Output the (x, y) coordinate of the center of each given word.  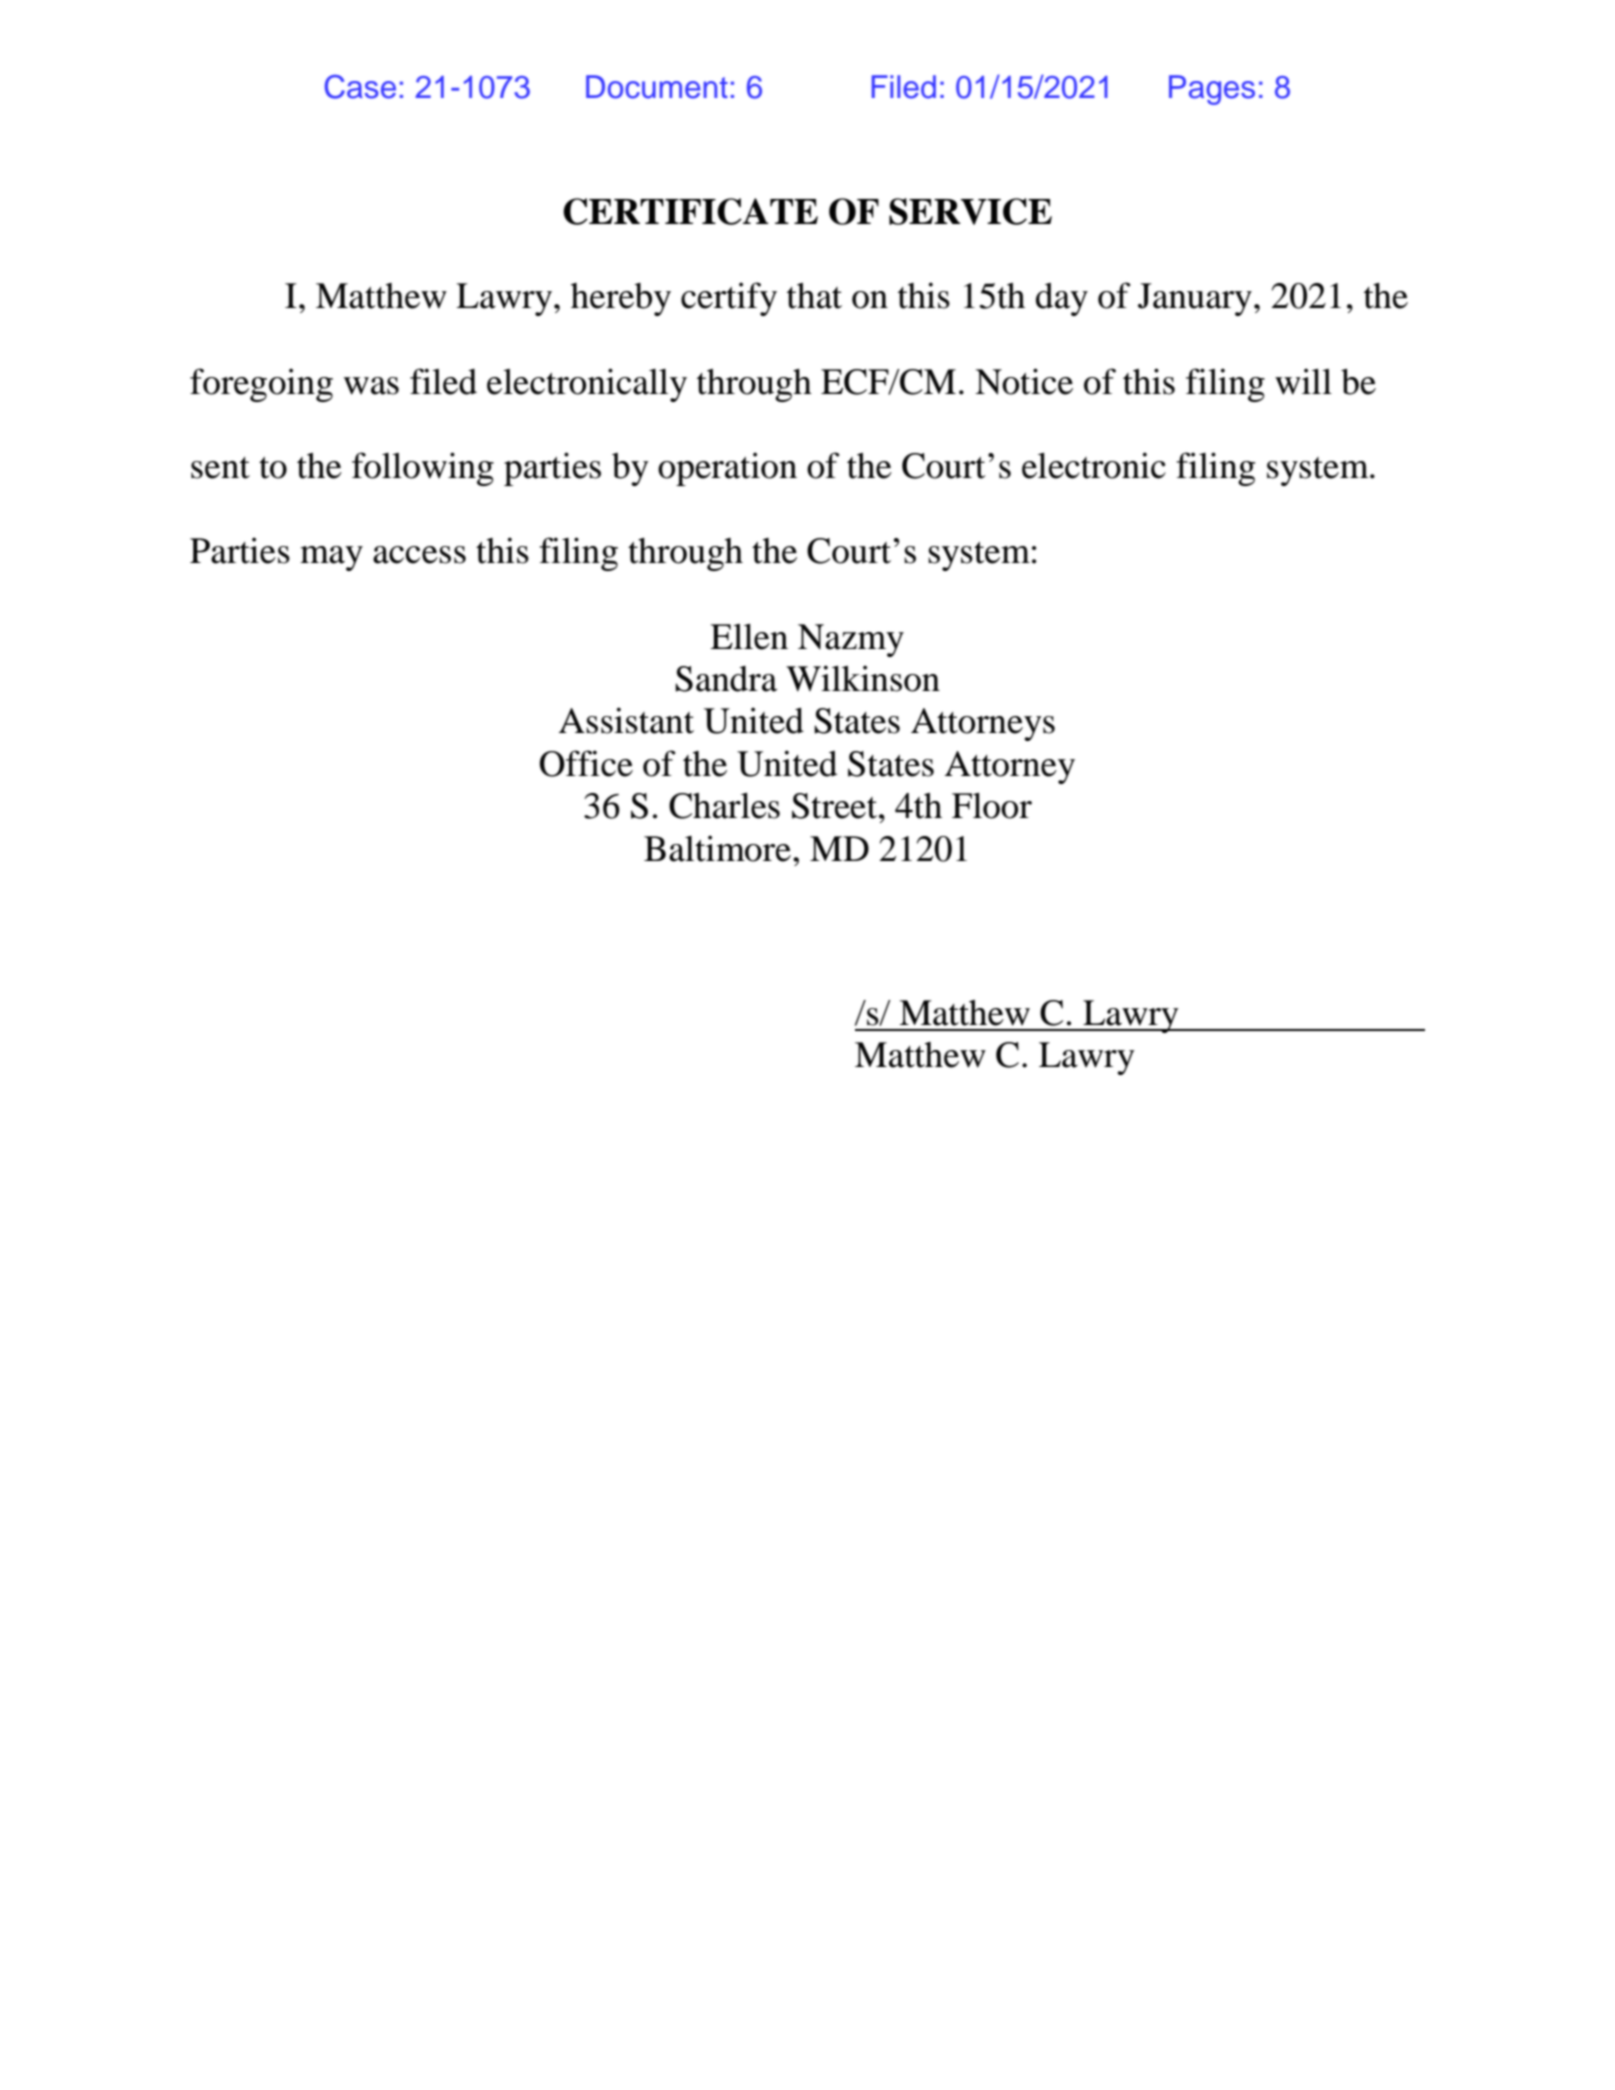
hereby (621, 299)
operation (727, 469)
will (1303, 381)
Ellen (749, 637)
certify (729, 299)
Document (657, 87)
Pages (1212, 90)
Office (586, 763)
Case (360, 87)
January (1195, 299)
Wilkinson (863, 678)
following (423, 469)
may (331, 558)
